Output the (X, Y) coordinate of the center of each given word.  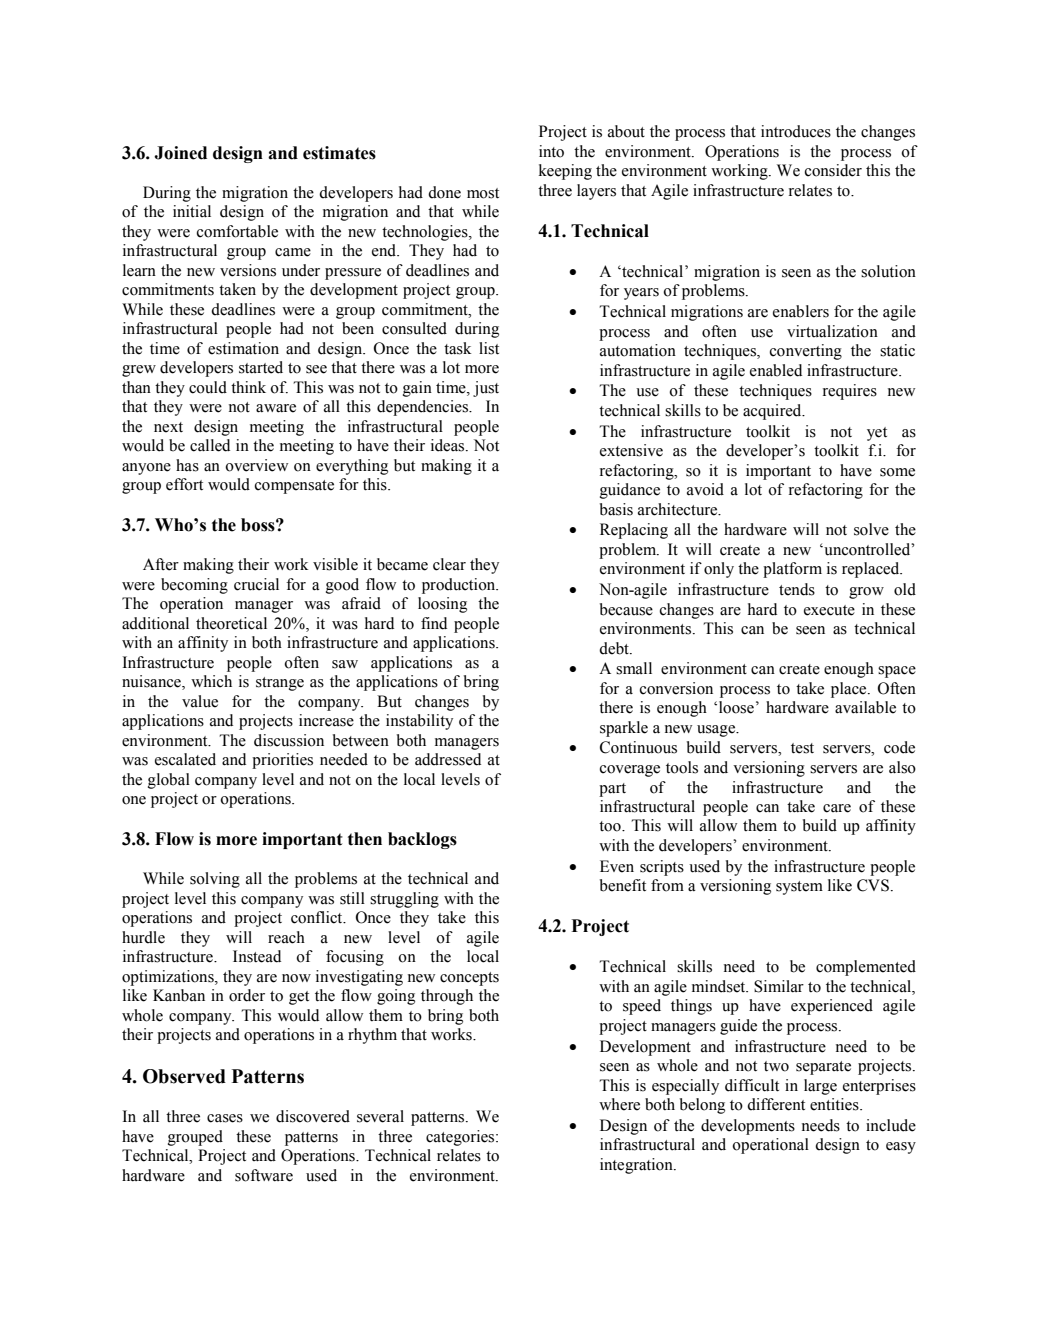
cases (225, 1118)
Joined (180, 153)
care (837, 808)
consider (833, 170)
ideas (449, 445)
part (612, 790)
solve (871, 529)
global (169, 781)
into (551, 151)
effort (184, 484)
